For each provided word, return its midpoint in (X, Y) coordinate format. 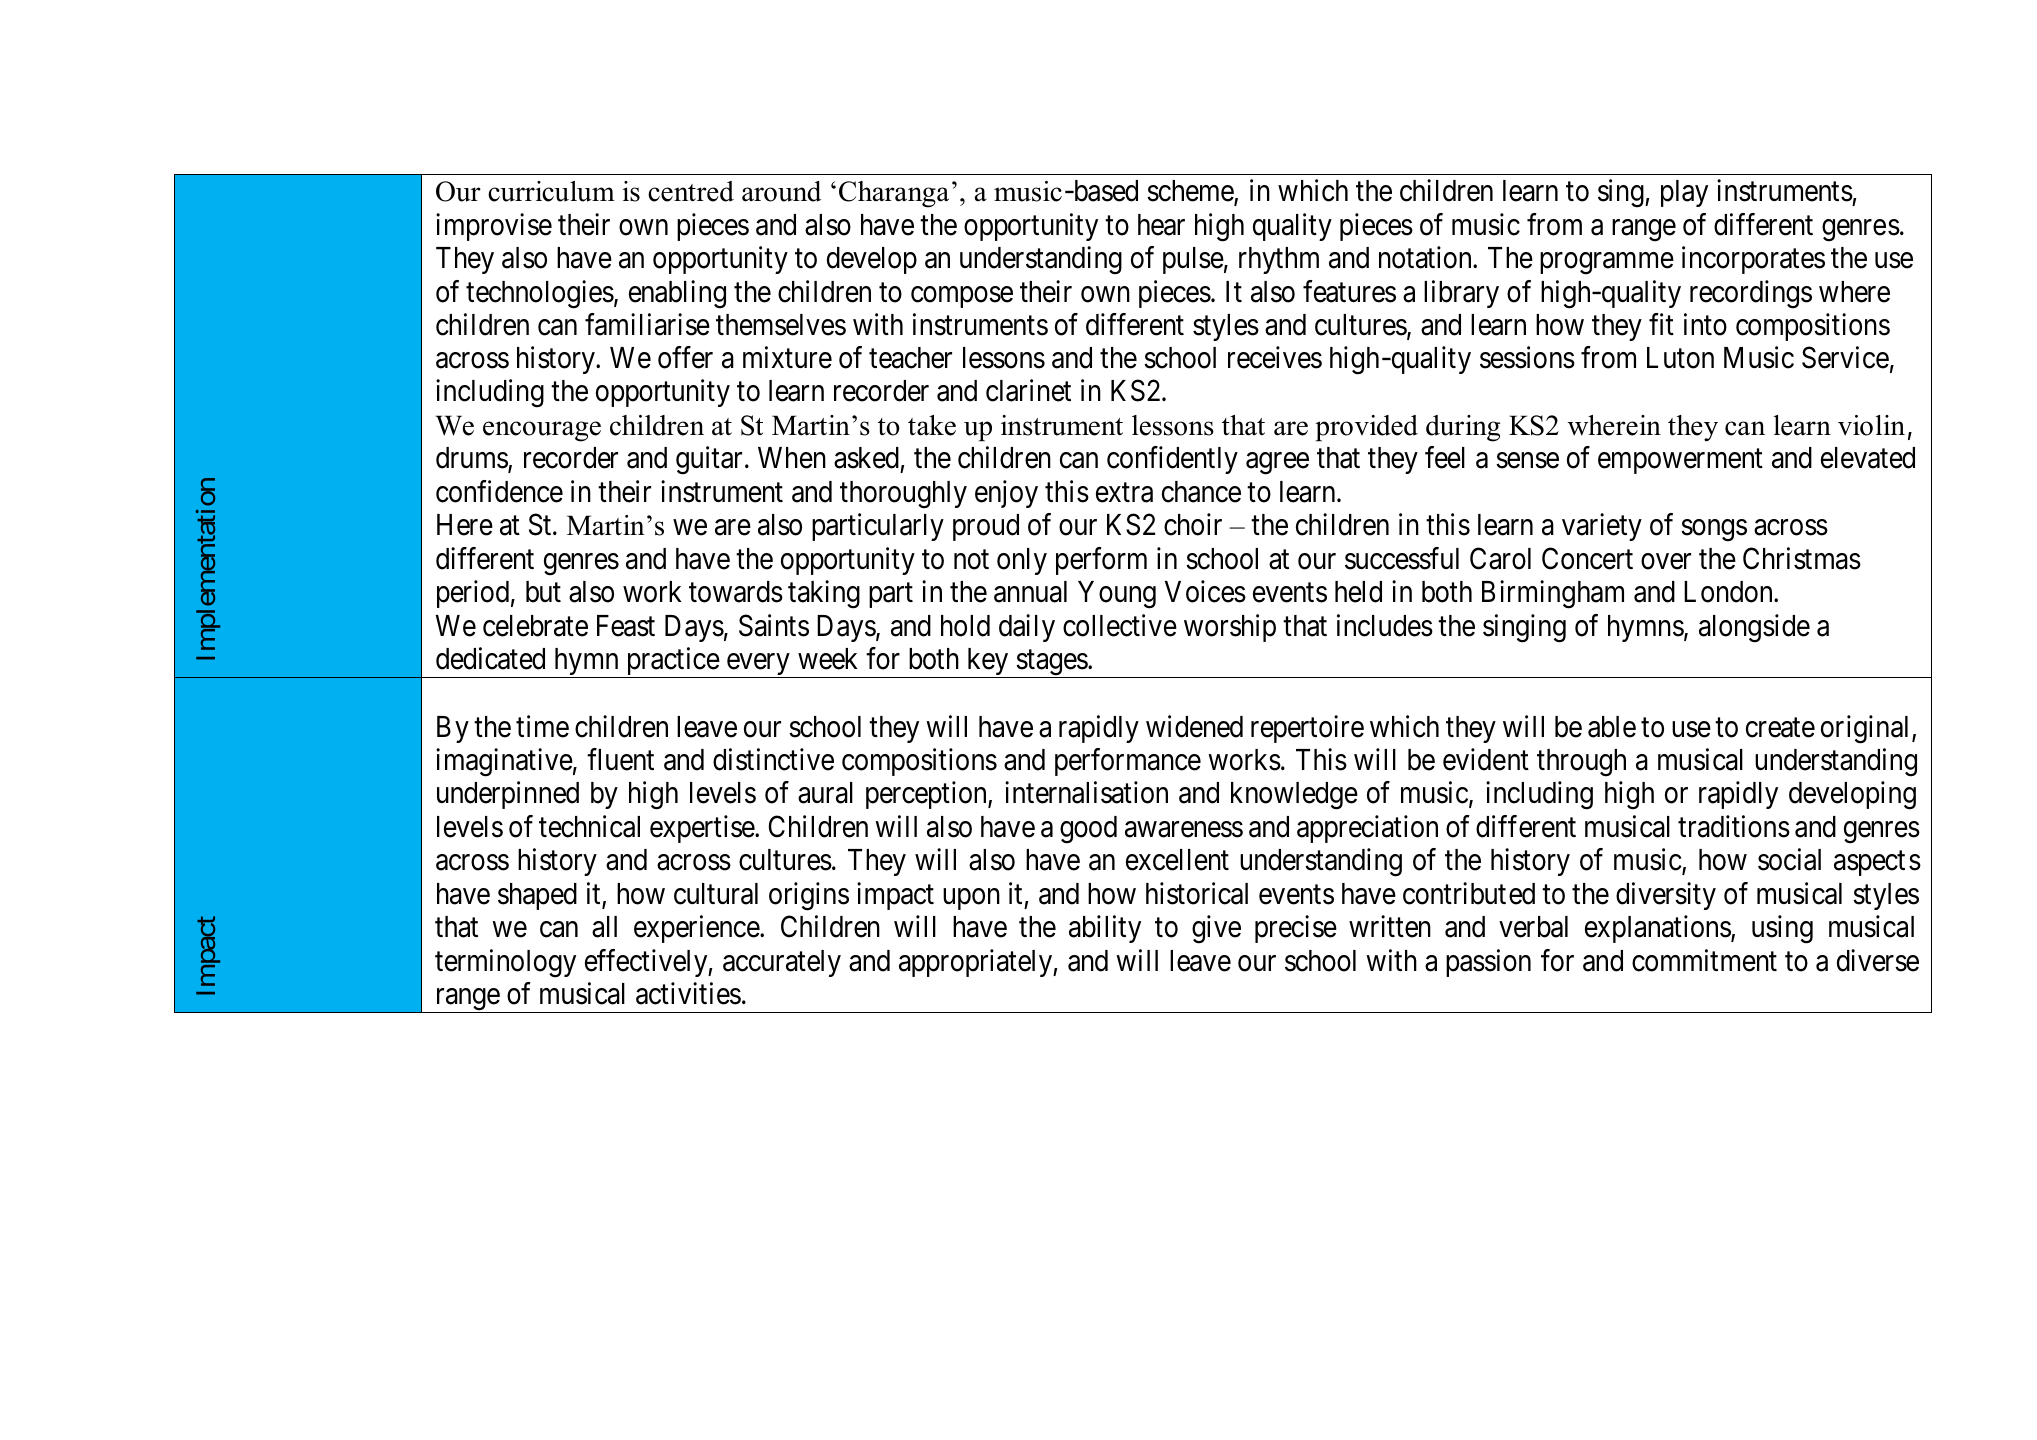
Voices (1205, 591)
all (604, 927)
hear (1161, 225)
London (1729, 592)
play (1684, 193)
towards (736, 592)
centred (691, 191)
